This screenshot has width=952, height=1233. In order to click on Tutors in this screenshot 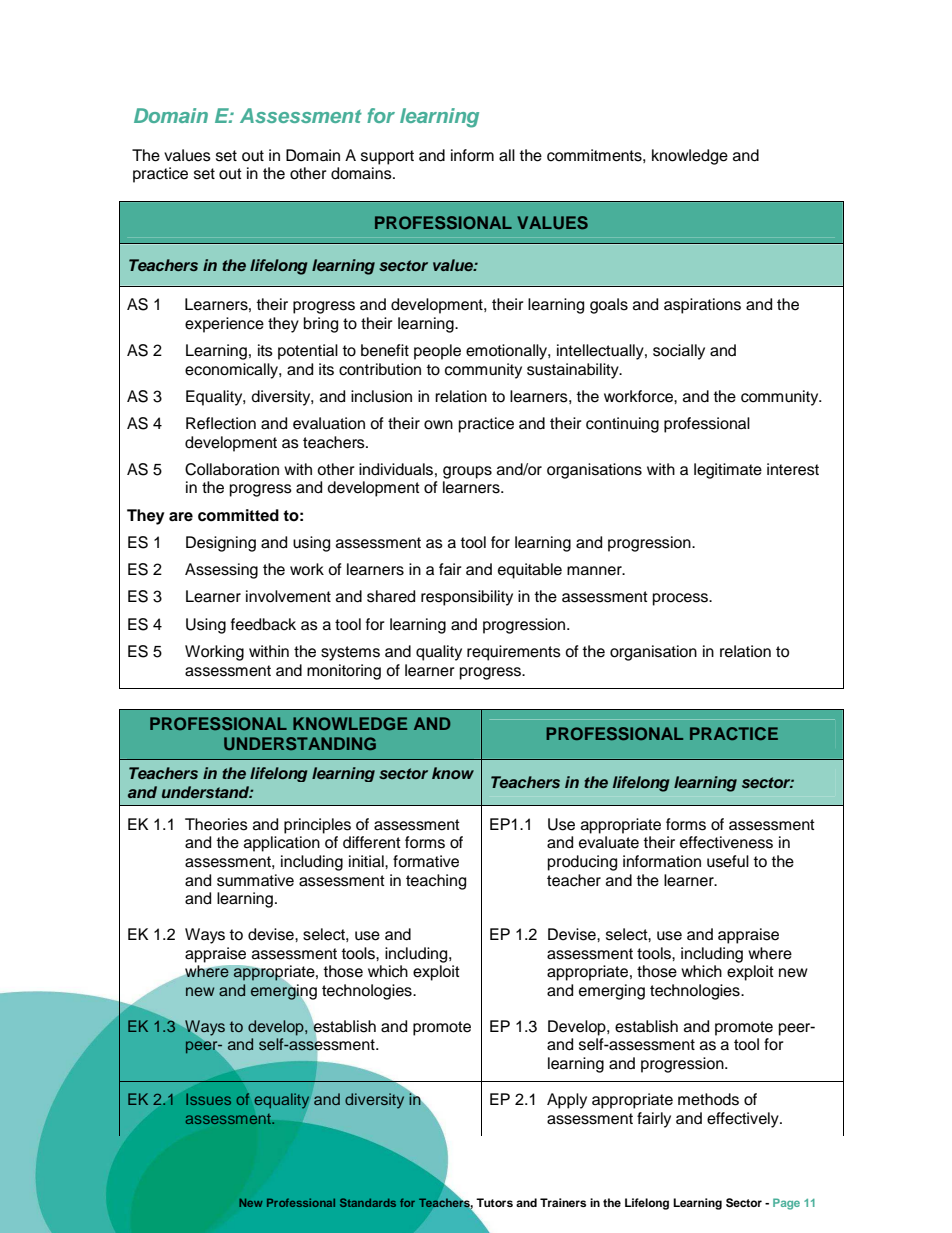, I will do `click(494, 1202)`.
